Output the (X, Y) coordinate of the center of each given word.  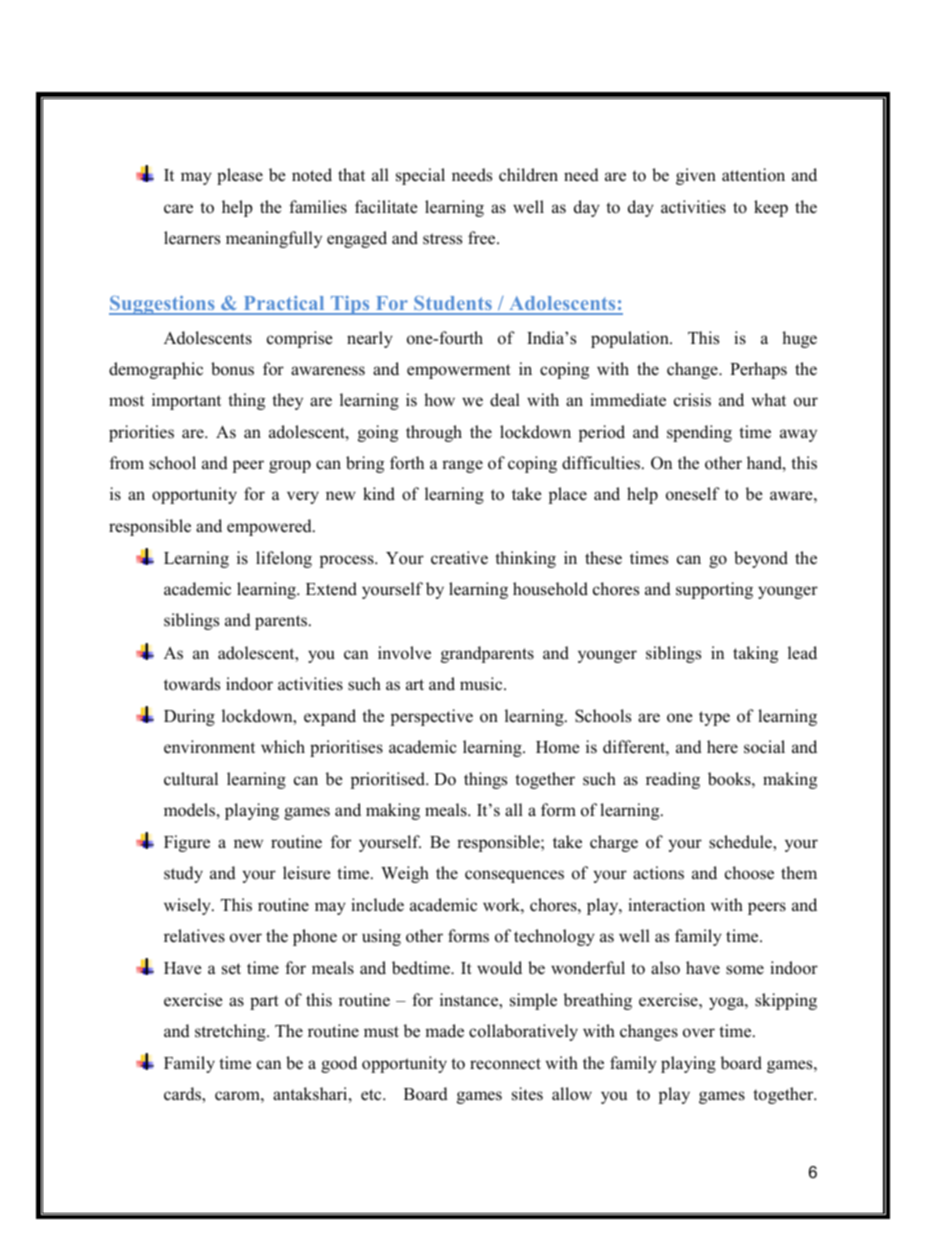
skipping (786, 1001)
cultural (191, 779)
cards (183, 1095)
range (462, 466)
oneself (693, 494)
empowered (270, 527)
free (483, 238)
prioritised (389, 780)
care (178, 209)
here (722, 747)
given (696, 176)
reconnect (505, 1064)
